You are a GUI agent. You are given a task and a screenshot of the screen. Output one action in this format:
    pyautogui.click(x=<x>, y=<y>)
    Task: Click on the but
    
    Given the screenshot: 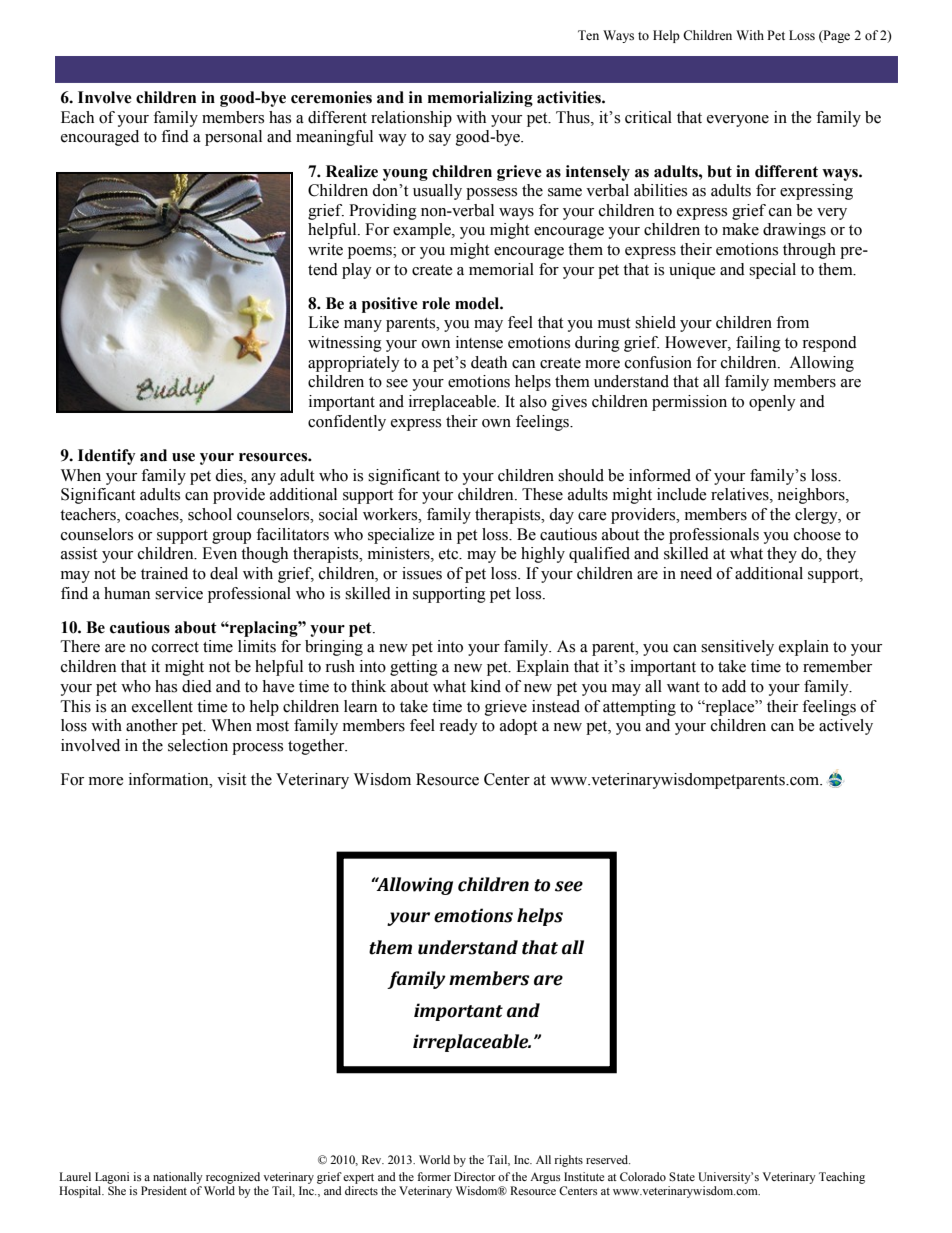 What is the action you would take?
    pyautogui.click(x=719, y=171)
